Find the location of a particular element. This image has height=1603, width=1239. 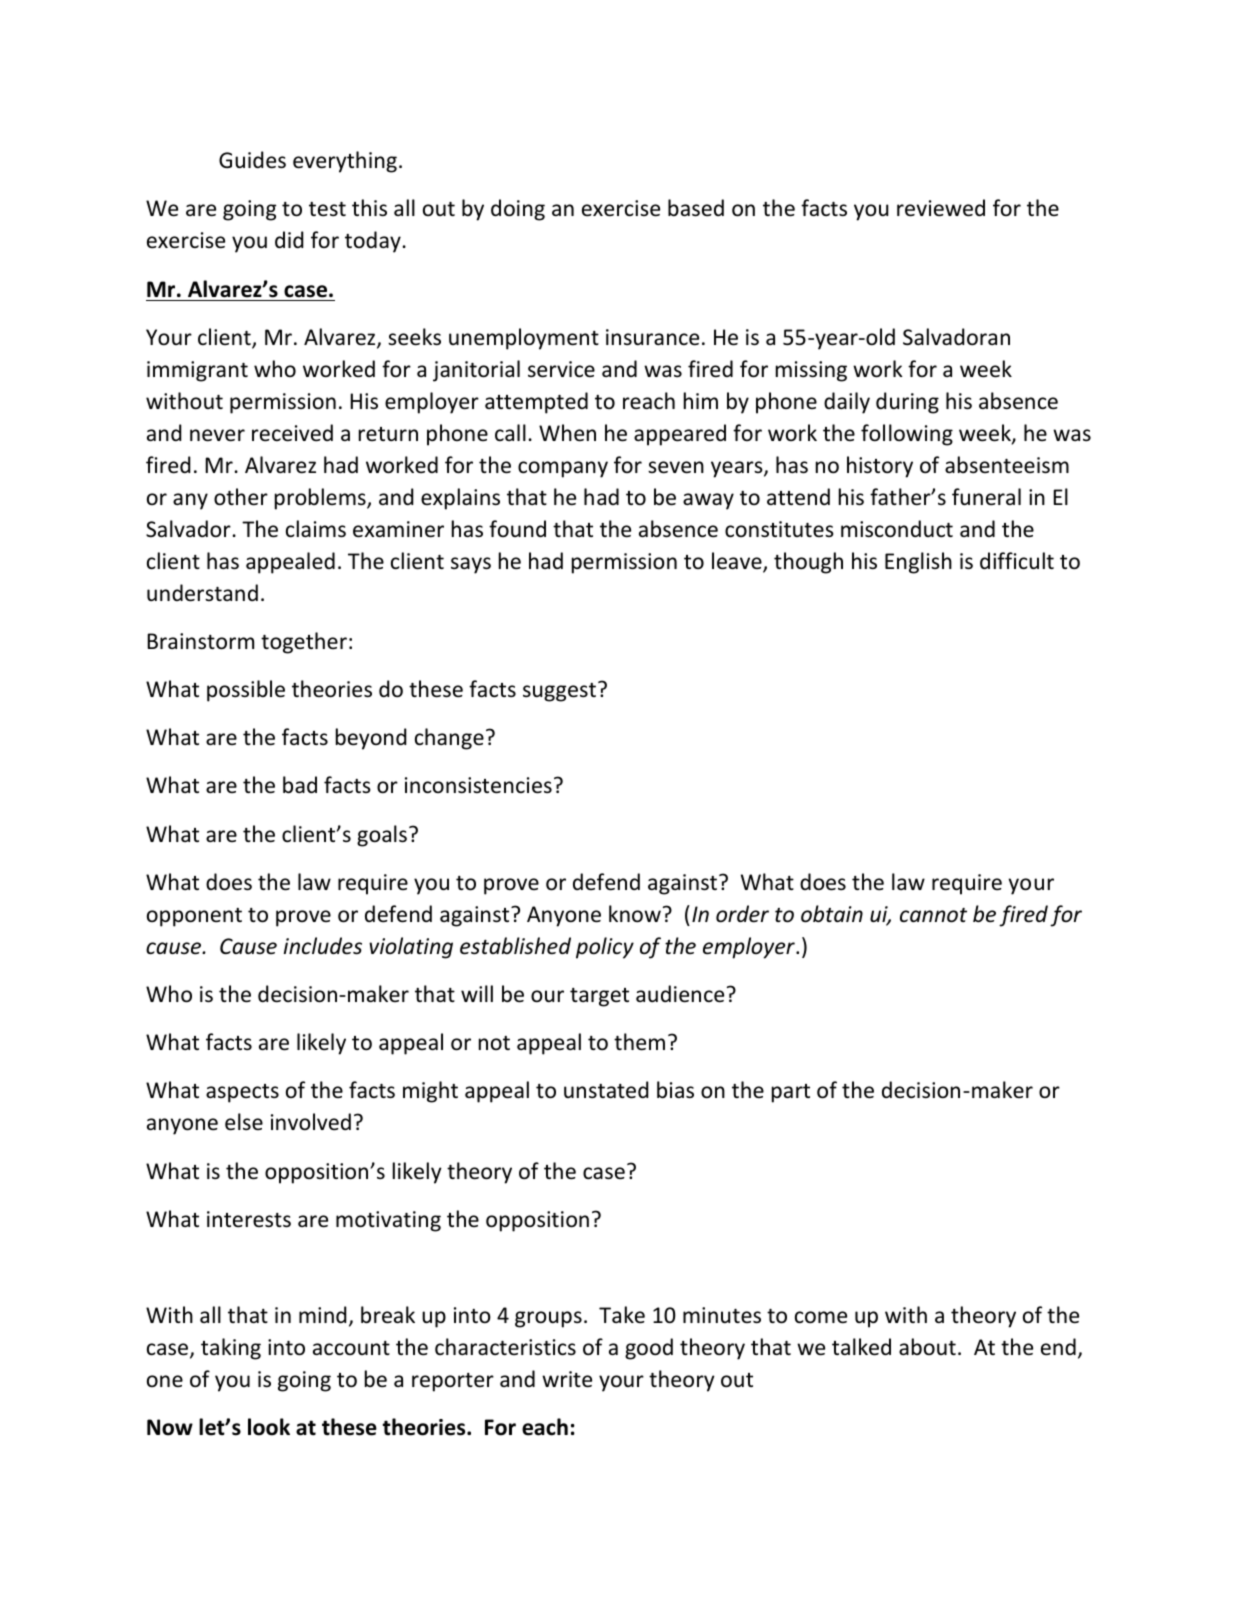

about is located at coordinates (927, 1346).
